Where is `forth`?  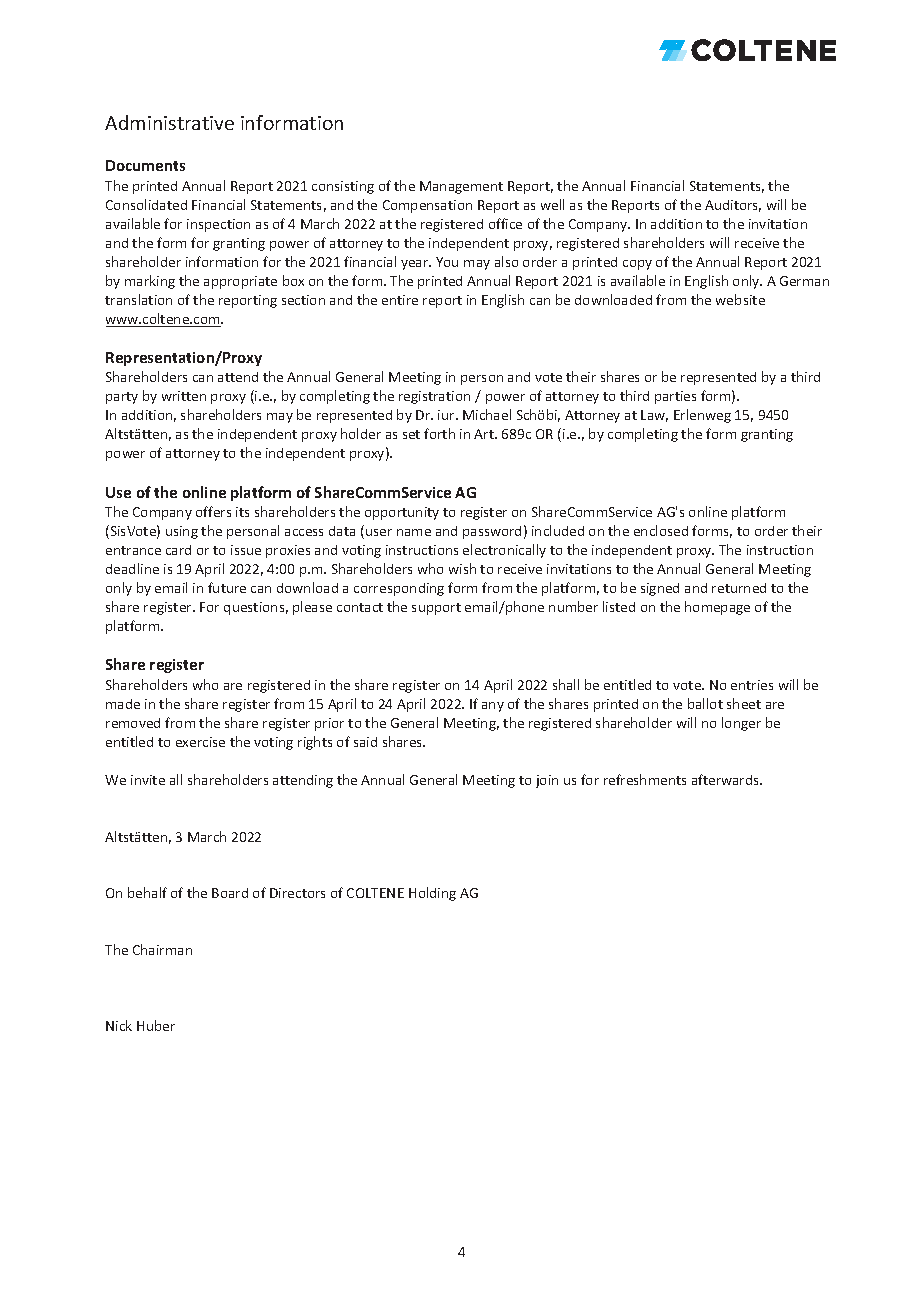 forth is located at coordinates (439, 433).
